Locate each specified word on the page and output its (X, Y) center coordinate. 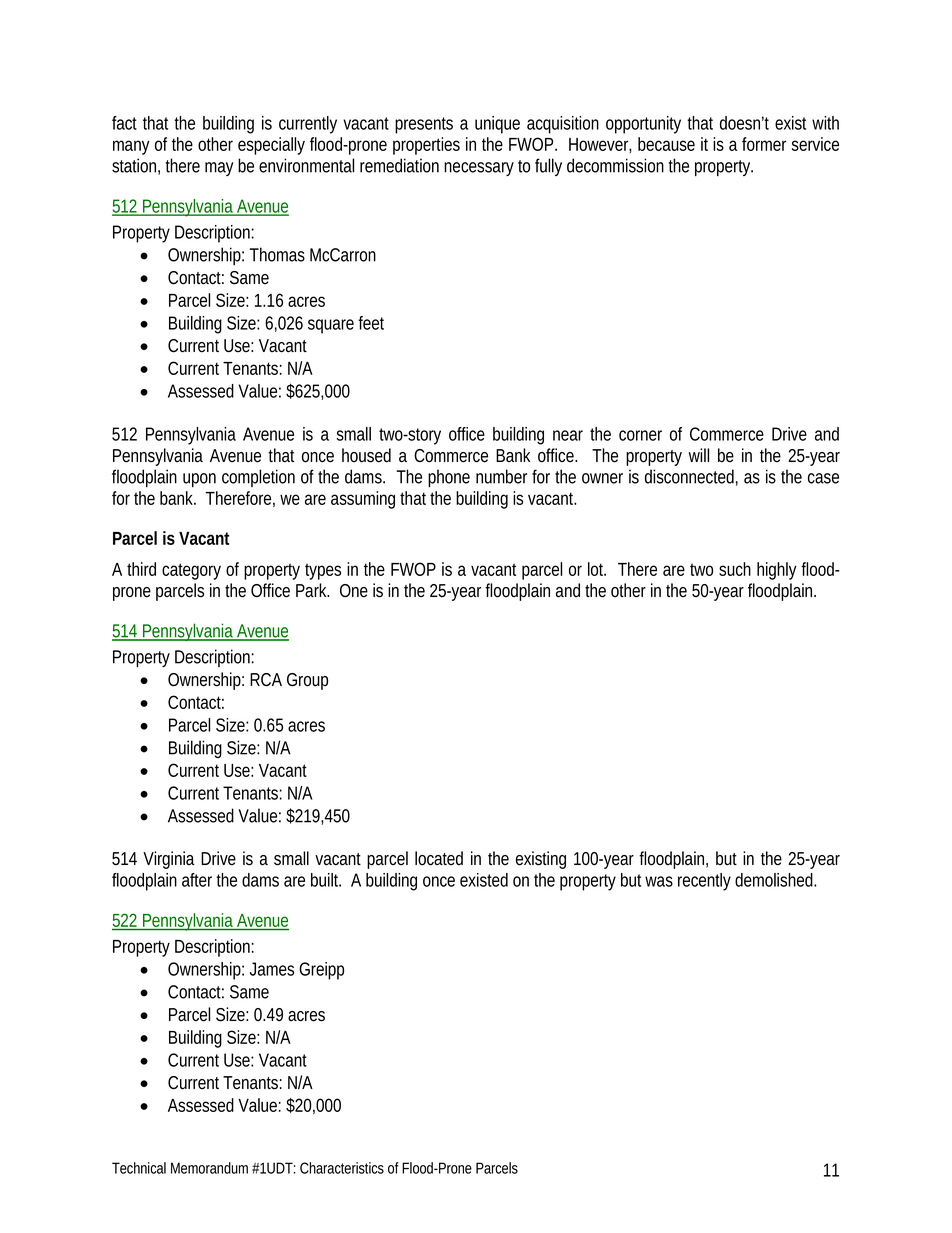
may (219, 169)
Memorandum (209, 1168)
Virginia (169, 860)
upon (199, 480)
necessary (479, 169)
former (764, 144)
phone (449, 478)
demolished (775, 880)
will (699, 455)
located (439, 858)
